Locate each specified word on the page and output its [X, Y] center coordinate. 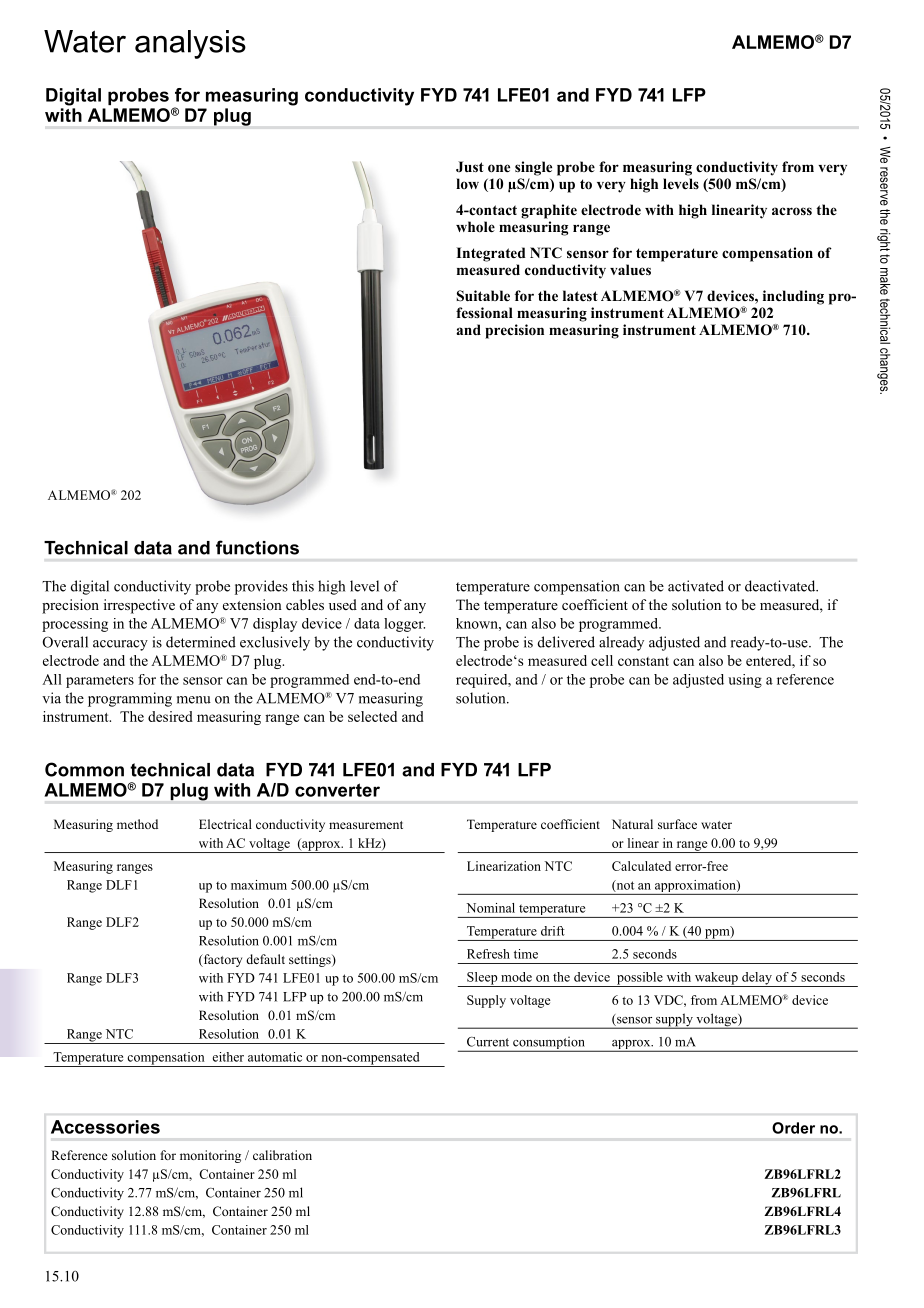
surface [677, 824]
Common [84, 769]
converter [337, 790]
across [792, 211]
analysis [190, 44]
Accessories [105, 1127]
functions [257, 547]
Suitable [483, 296]
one [499, 168]
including [793, 297]
